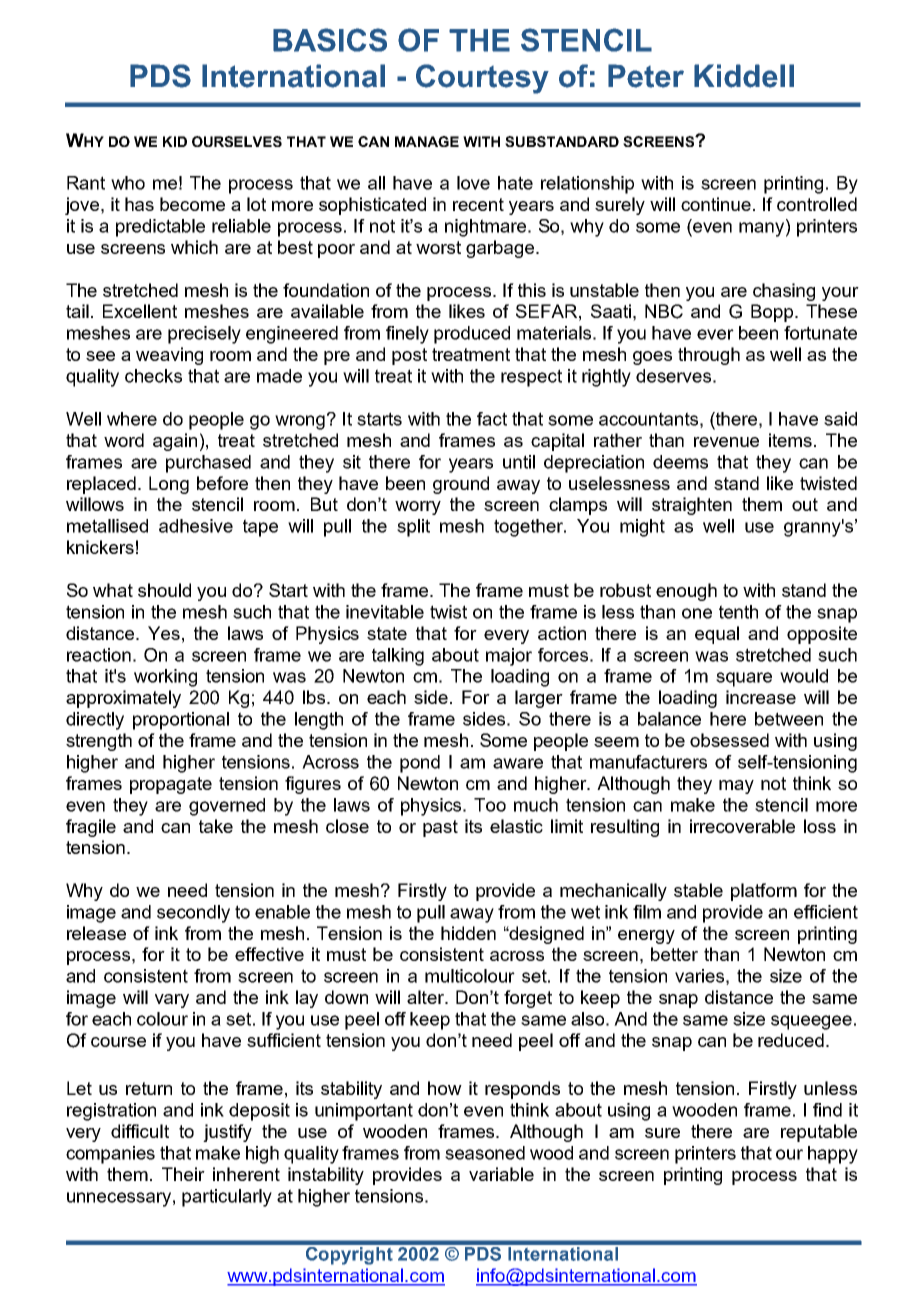 The image size is (924, 1308). Describe the element at coordinates (183, 1174) in the image. I see `Their` at that location.
